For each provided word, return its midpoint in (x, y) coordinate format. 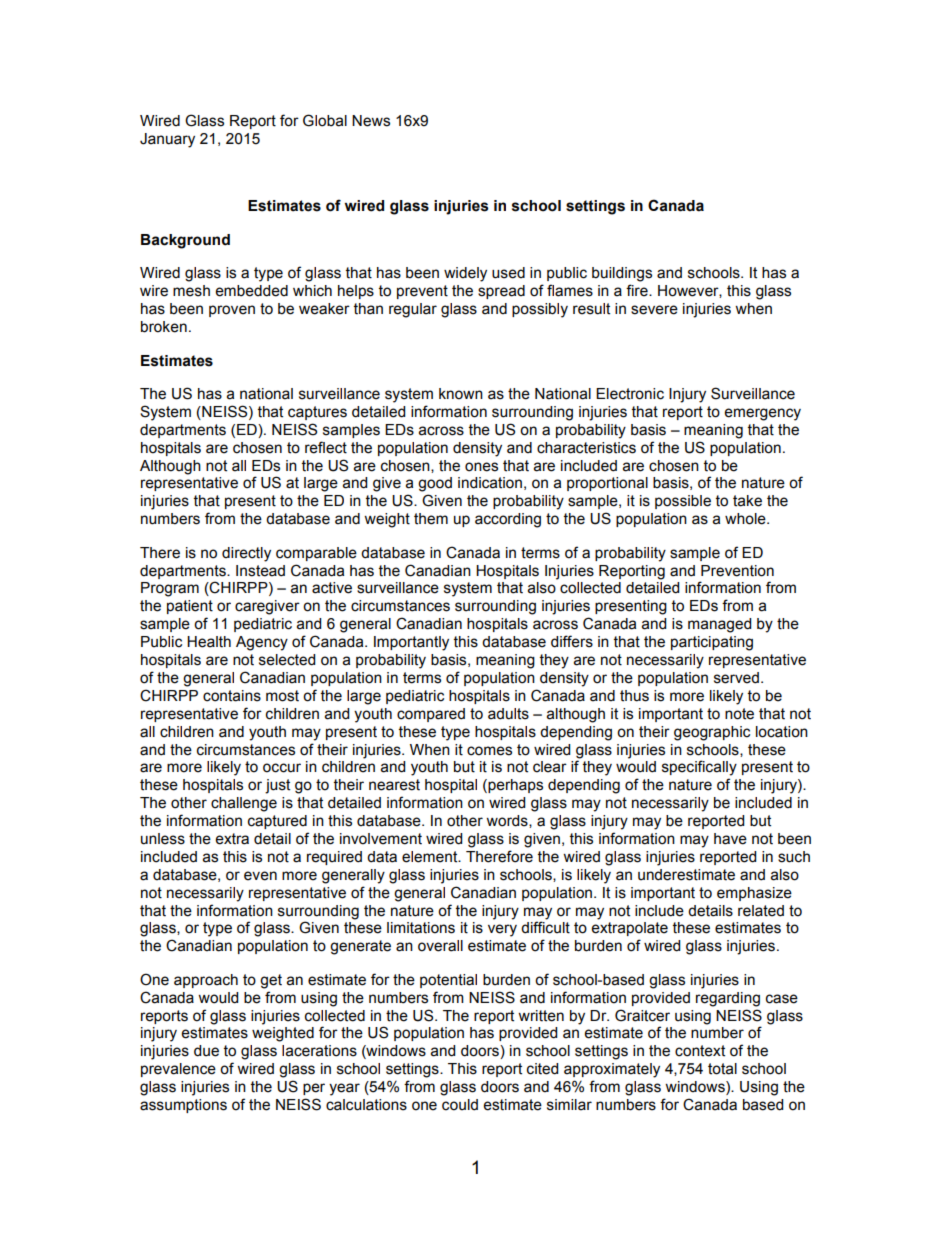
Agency (262, 643)
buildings (622, 274)
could (460, 1105)
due (206, 1051)
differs (572, 641)
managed (719, 625)
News (371, 121)
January (167, 140)
